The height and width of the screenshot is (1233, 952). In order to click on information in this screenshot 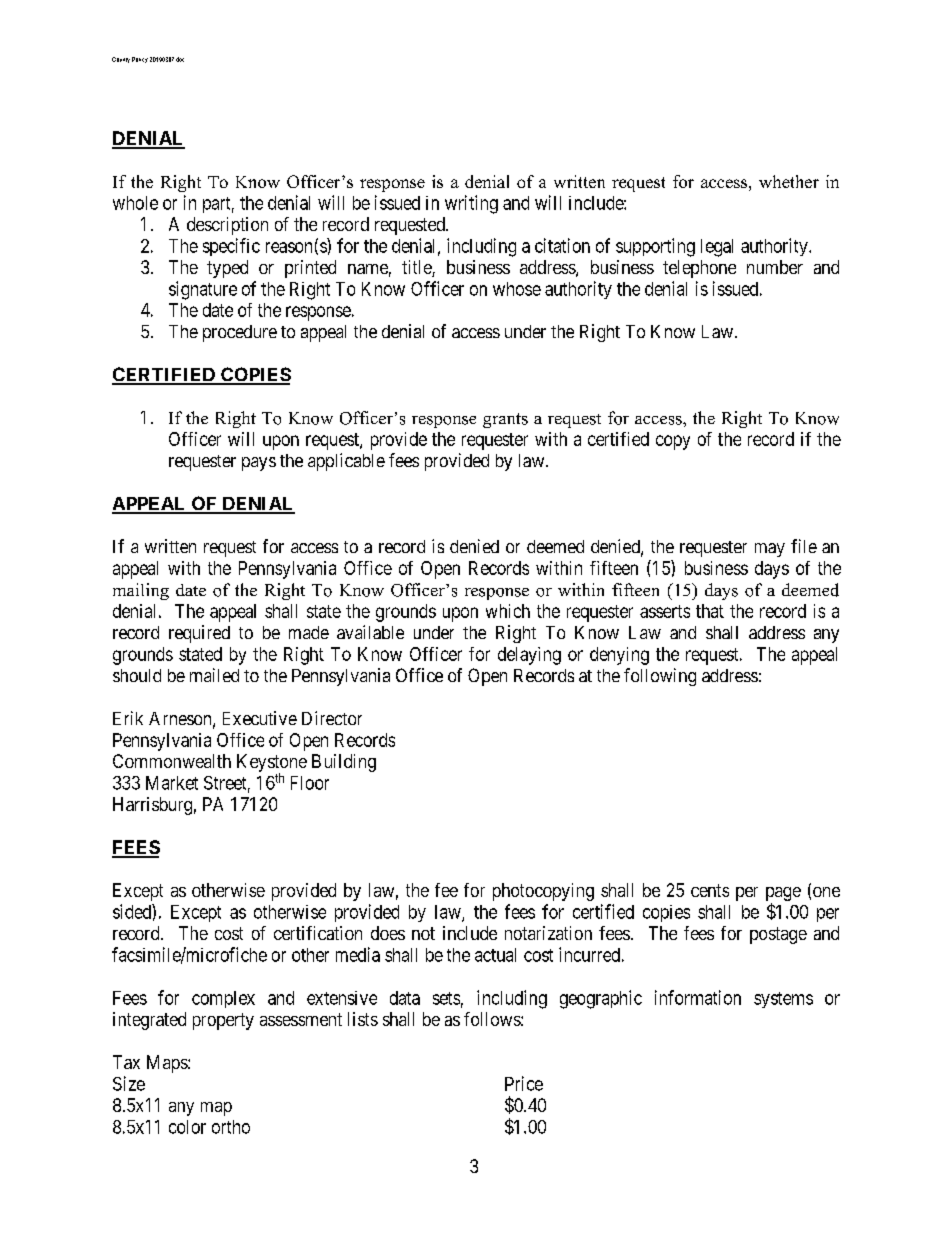, I will do `click(698, 997)`.
